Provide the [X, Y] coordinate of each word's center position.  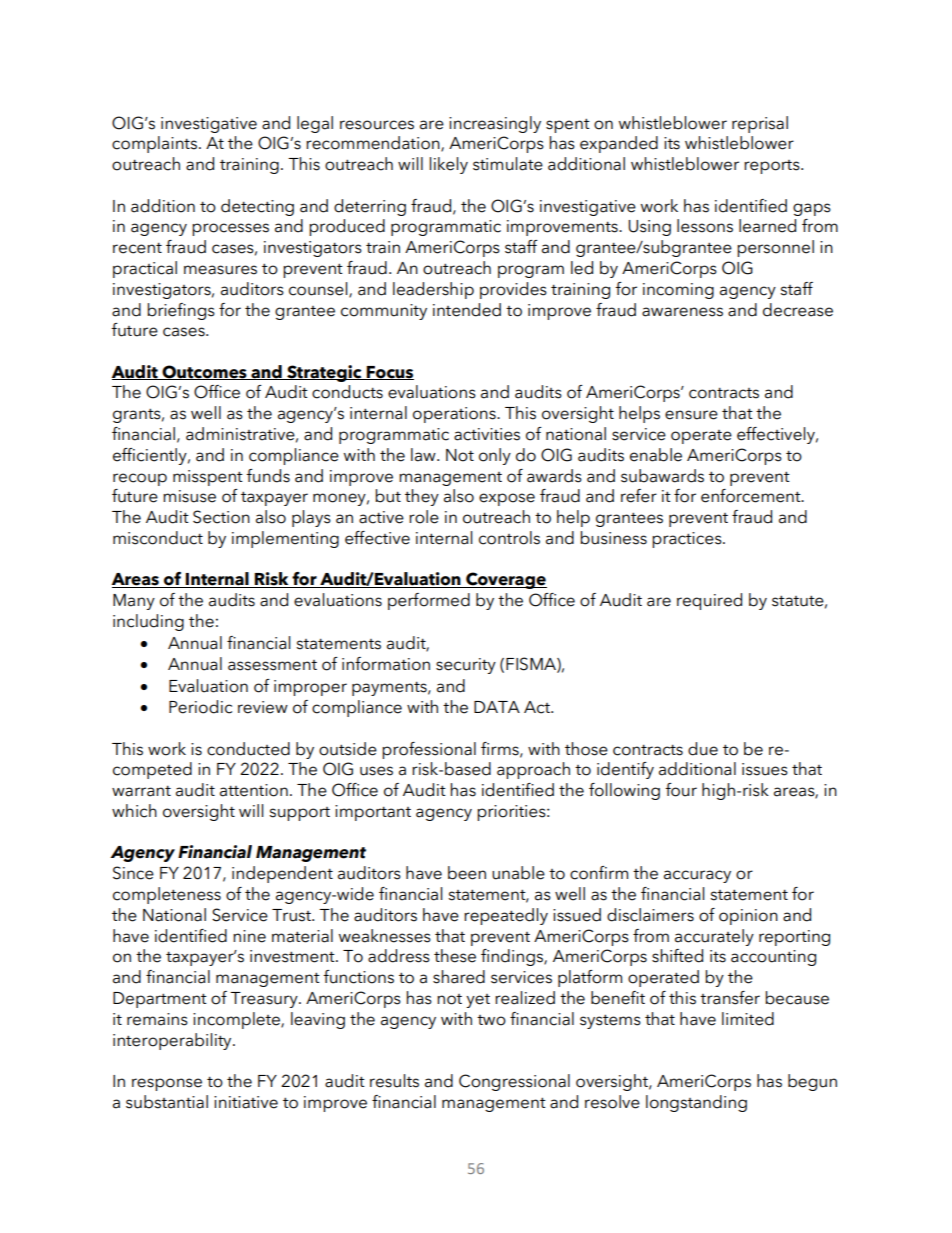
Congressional [514, 1082]
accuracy [697, 876]
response [167, 1084]
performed [429, 601]
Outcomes [204, 372]
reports [773, 167]
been [467, 873]
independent [282, 874]
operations [455, 415]
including [148, 622]
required [709, 601]
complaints [154, 144]
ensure [691, 415]
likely [448, 165]
